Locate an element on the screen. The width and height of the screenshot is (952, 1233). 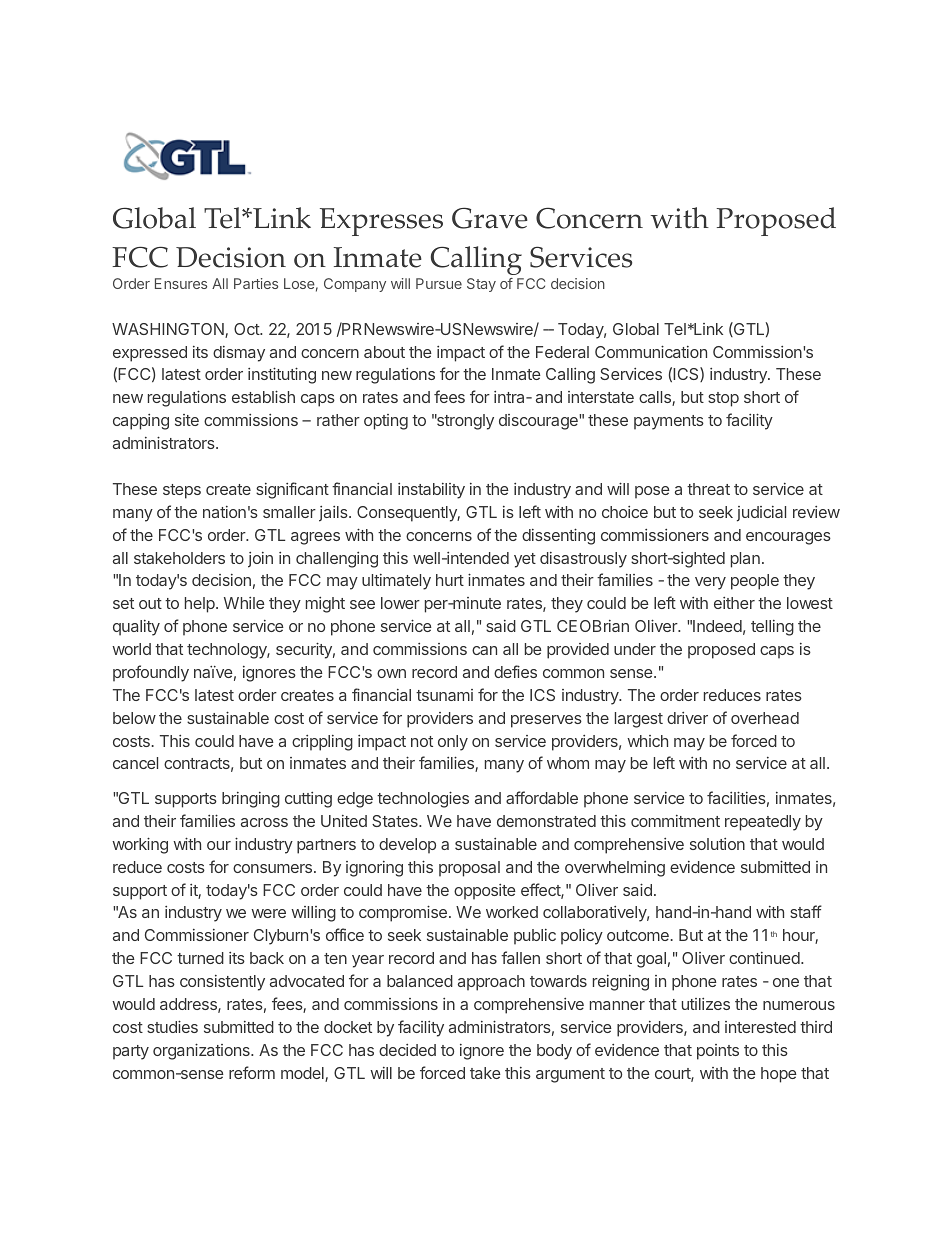
decided is located at coordinates (407, 1050).
